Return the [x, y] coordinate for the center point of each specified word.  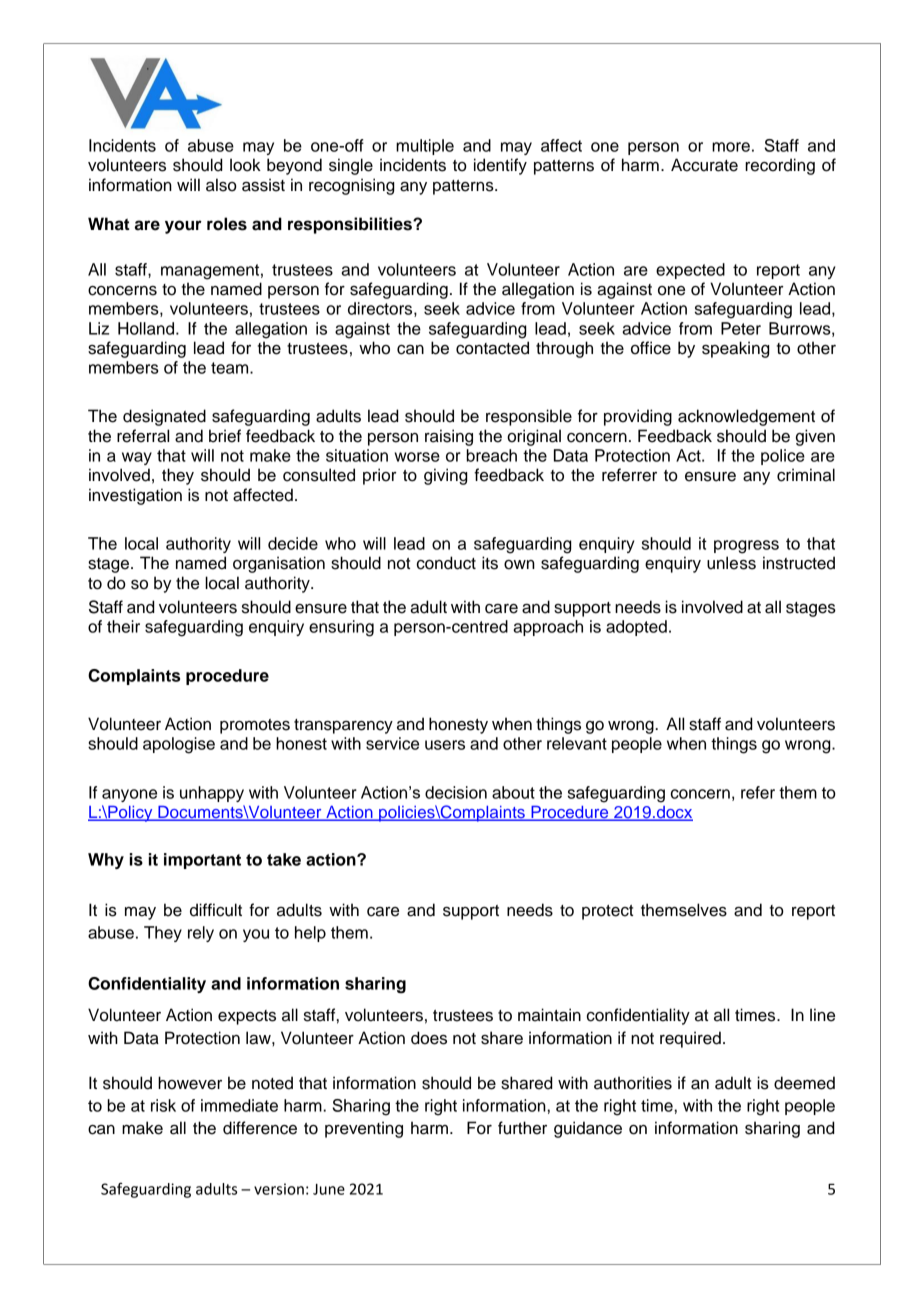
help [310, 934]
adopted [636, 628]
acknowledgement [746, 417]
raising [449, 437]
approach [548, 628]
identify [500, 166]
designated [164, 417]
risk [163, 1105]
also [221, 185]
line [822, 1015]
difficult [216, 910]
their [123, 626]
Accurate [704, 165]
